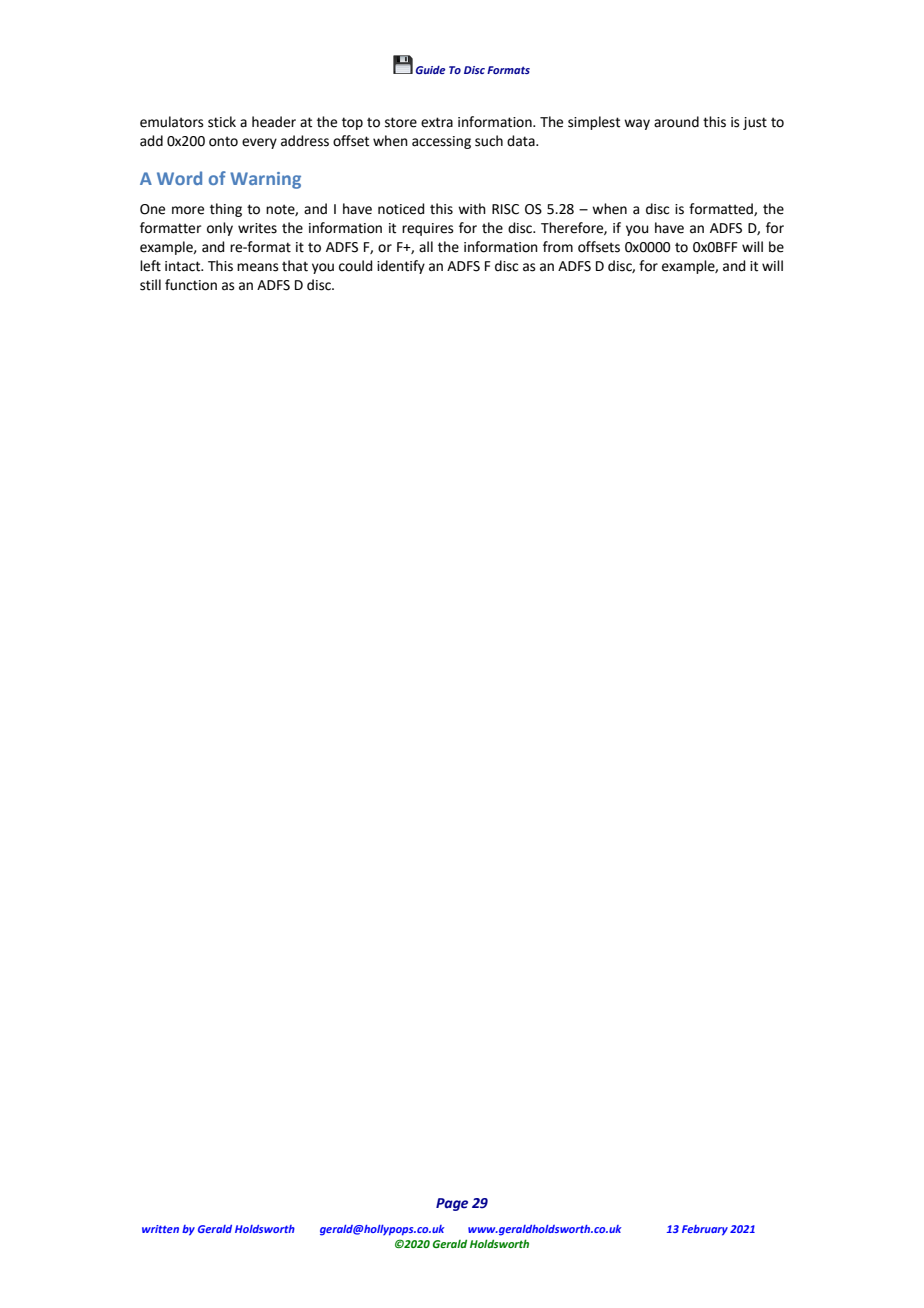 The height and width of the image is (1308, 924). What do you see at coordinates (160, 1229) in the image?
I see `written` at bounding box center [160, 1229].
